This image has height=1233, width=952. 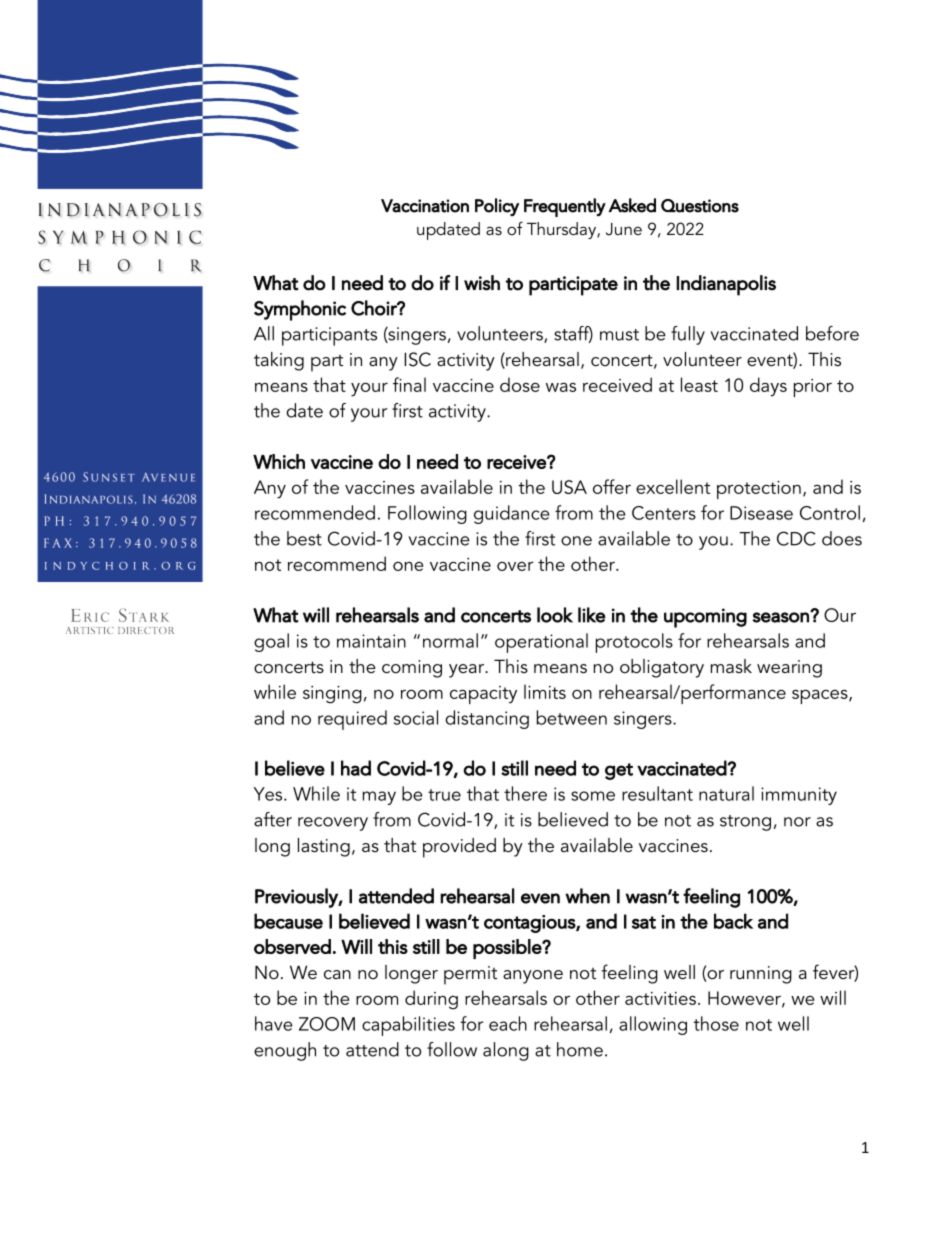 What do you see at coordinates (562, 230) in the image?
I see `Thursday` at bounding box center [562, 230].
